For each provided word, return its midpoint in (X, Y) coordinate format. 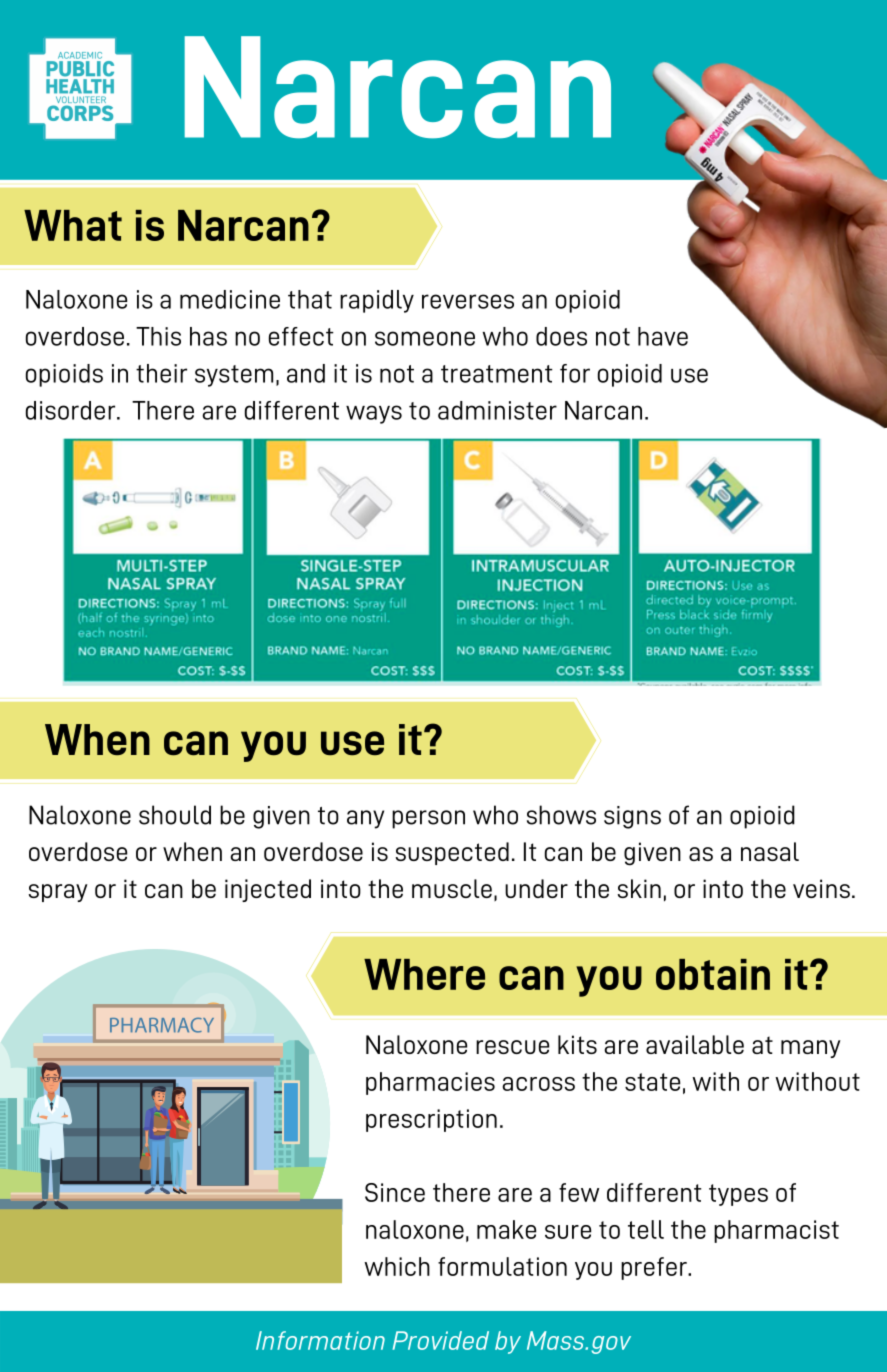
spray (58, 893)
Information (320, 1340)
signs (632, 817)
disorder (70, 410)
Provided (441, 1340)
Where (424, 974)
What (73, 225)
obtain (713, 974)
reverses (468, 301)
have (663, 336)
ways (374, 414)
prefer (655, 1268)
